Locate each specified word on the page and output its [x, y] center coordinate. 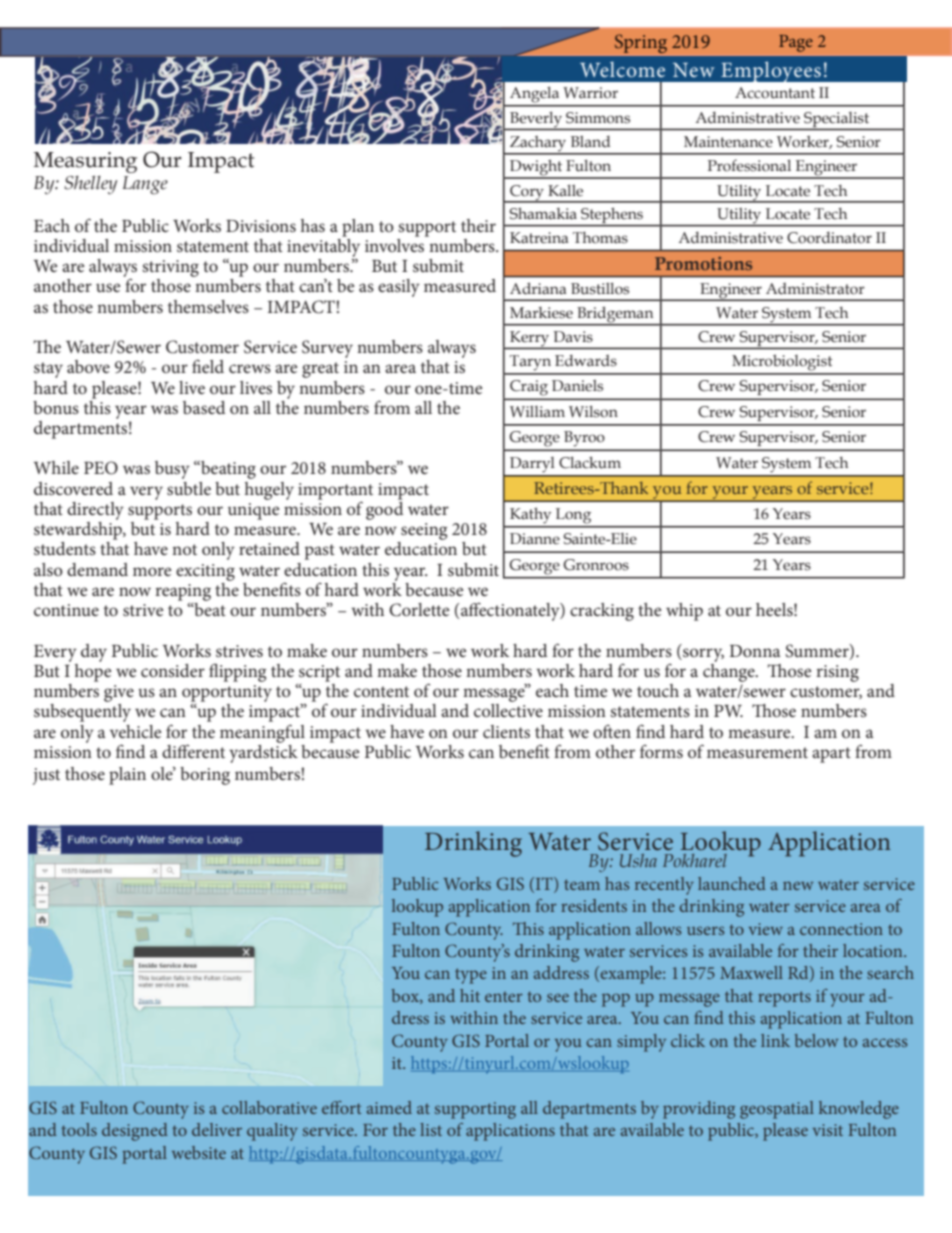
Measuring [85, 162]
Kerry [530, 340]
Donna [754, 651]
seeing [424, 531]
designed [135, 1132]
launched [732, 883]
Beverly [536, 121]
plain [127, 776]
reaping [183, 592]
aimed [389, 1107]
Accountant [775, 93]
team [582, 884]
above [88, 366]
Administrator [815, 289]
